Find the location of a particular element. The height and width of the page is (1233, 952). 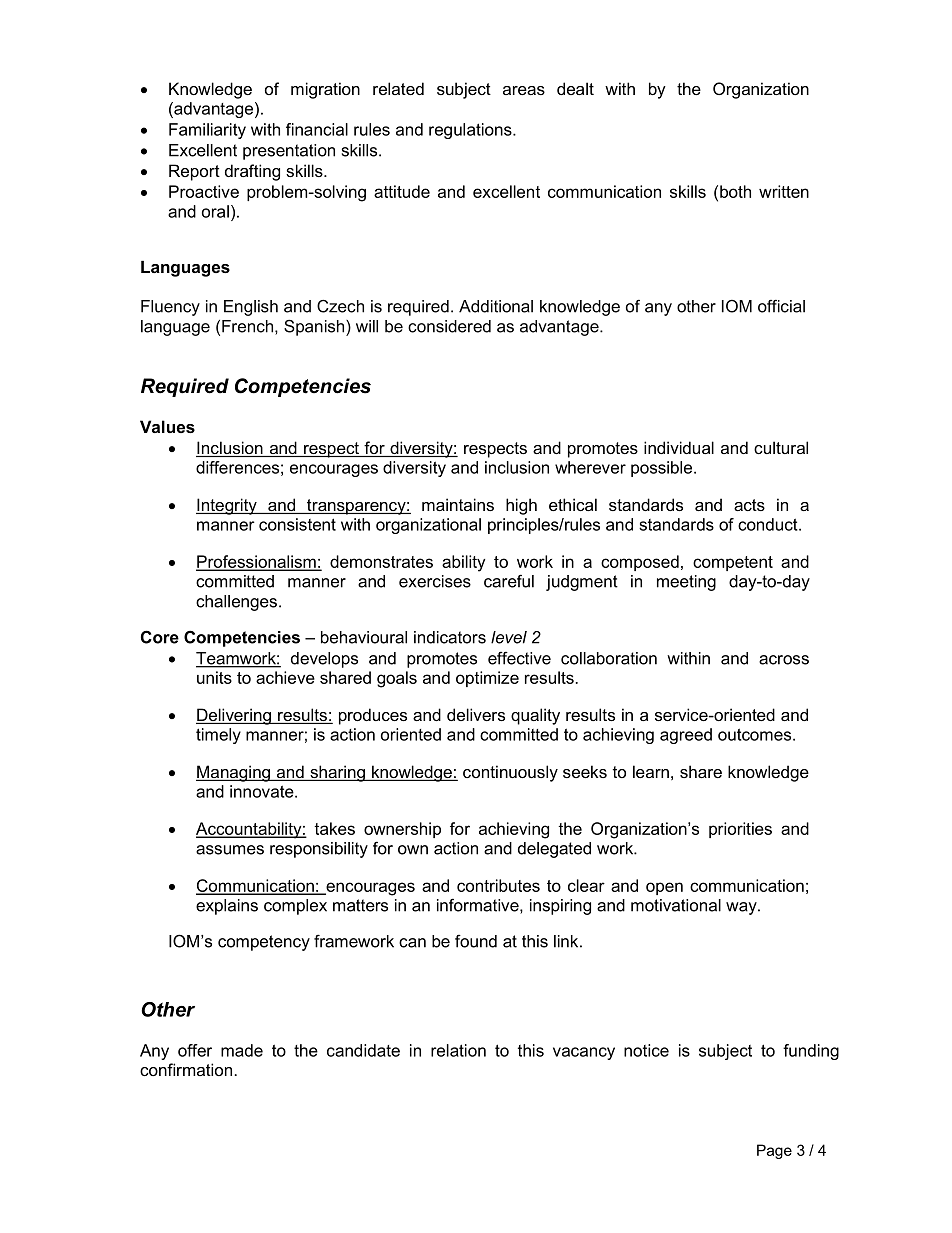

contributes is located at coordinates (498, 885).
